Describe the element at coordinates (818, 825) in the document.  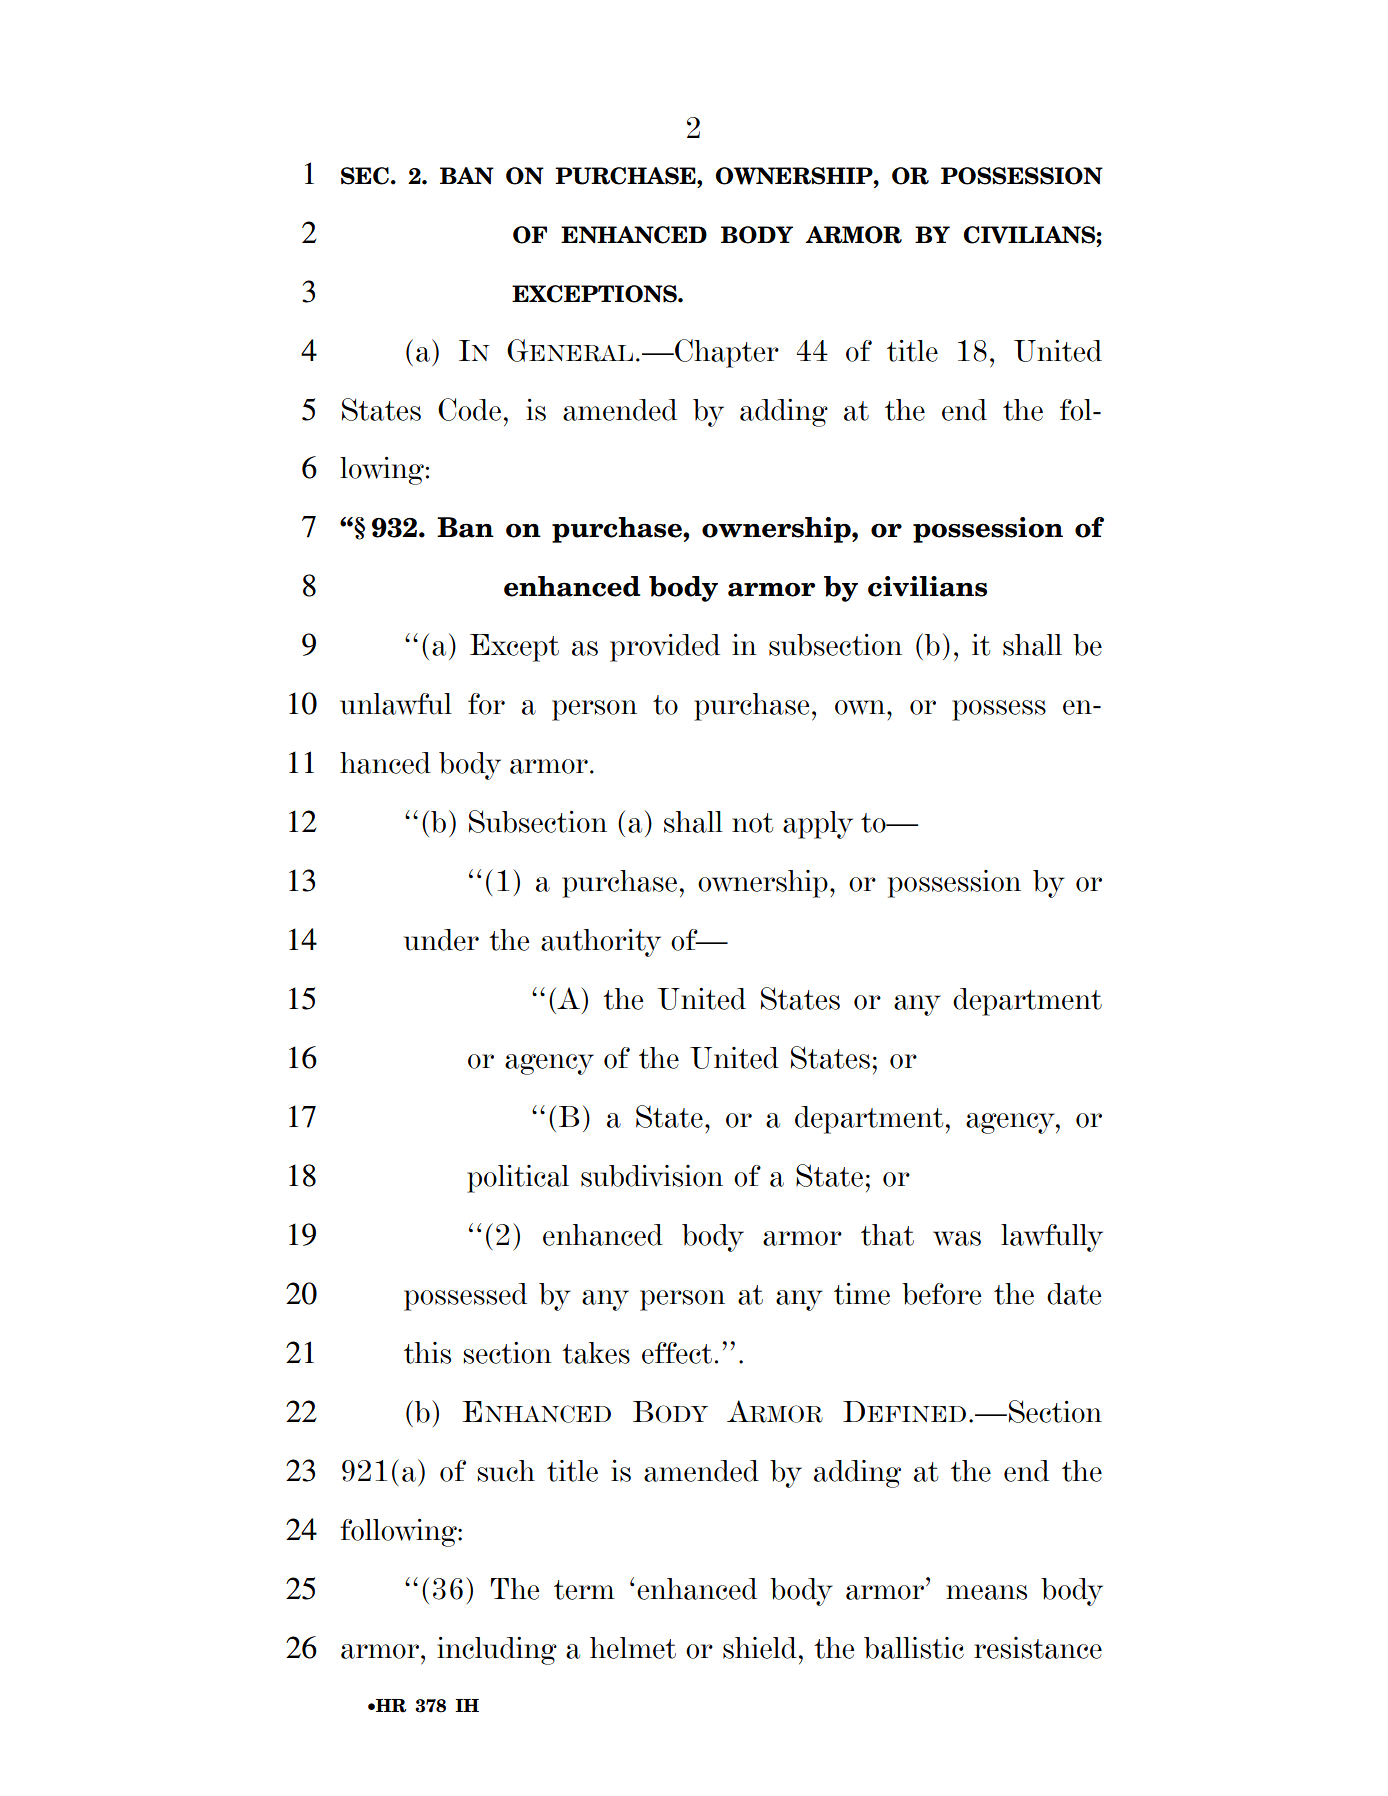
I see `apply` at that location.
